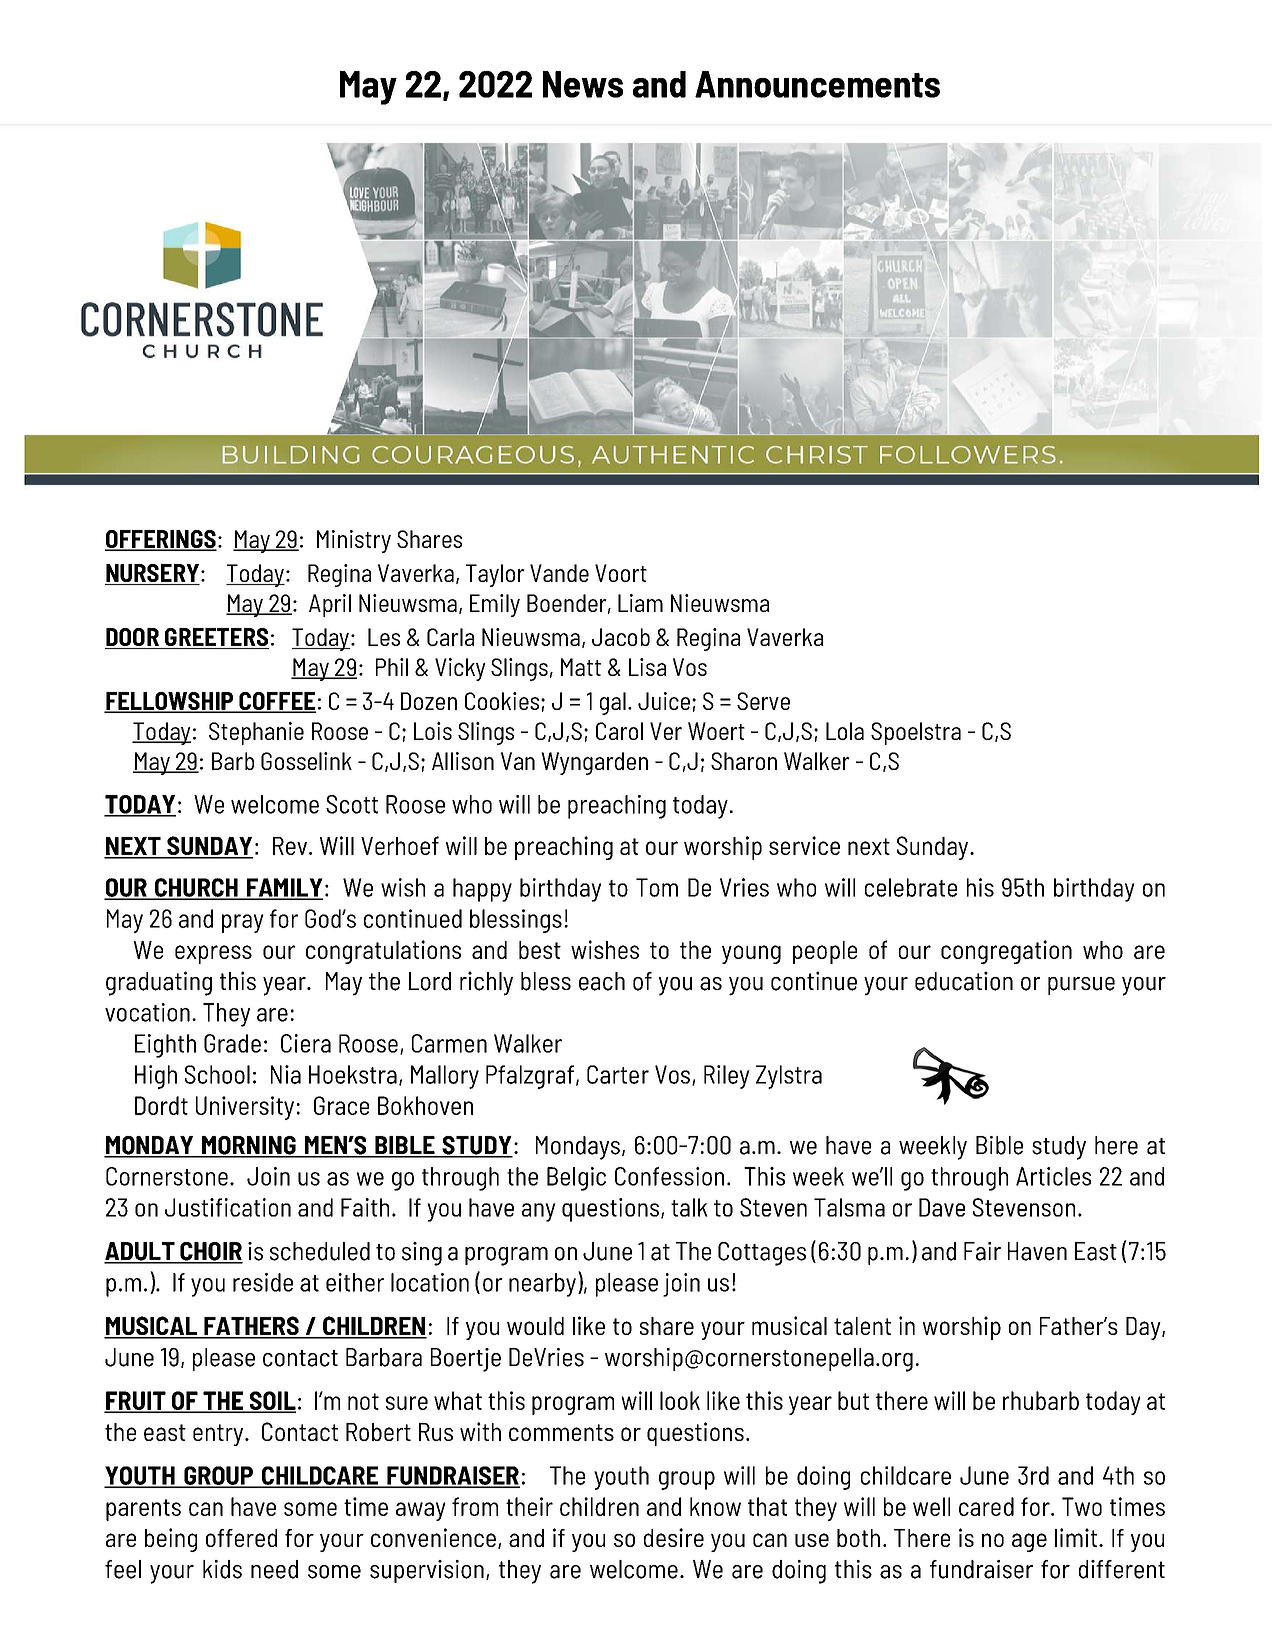  I want to click on Vande, so click(559, 573).
